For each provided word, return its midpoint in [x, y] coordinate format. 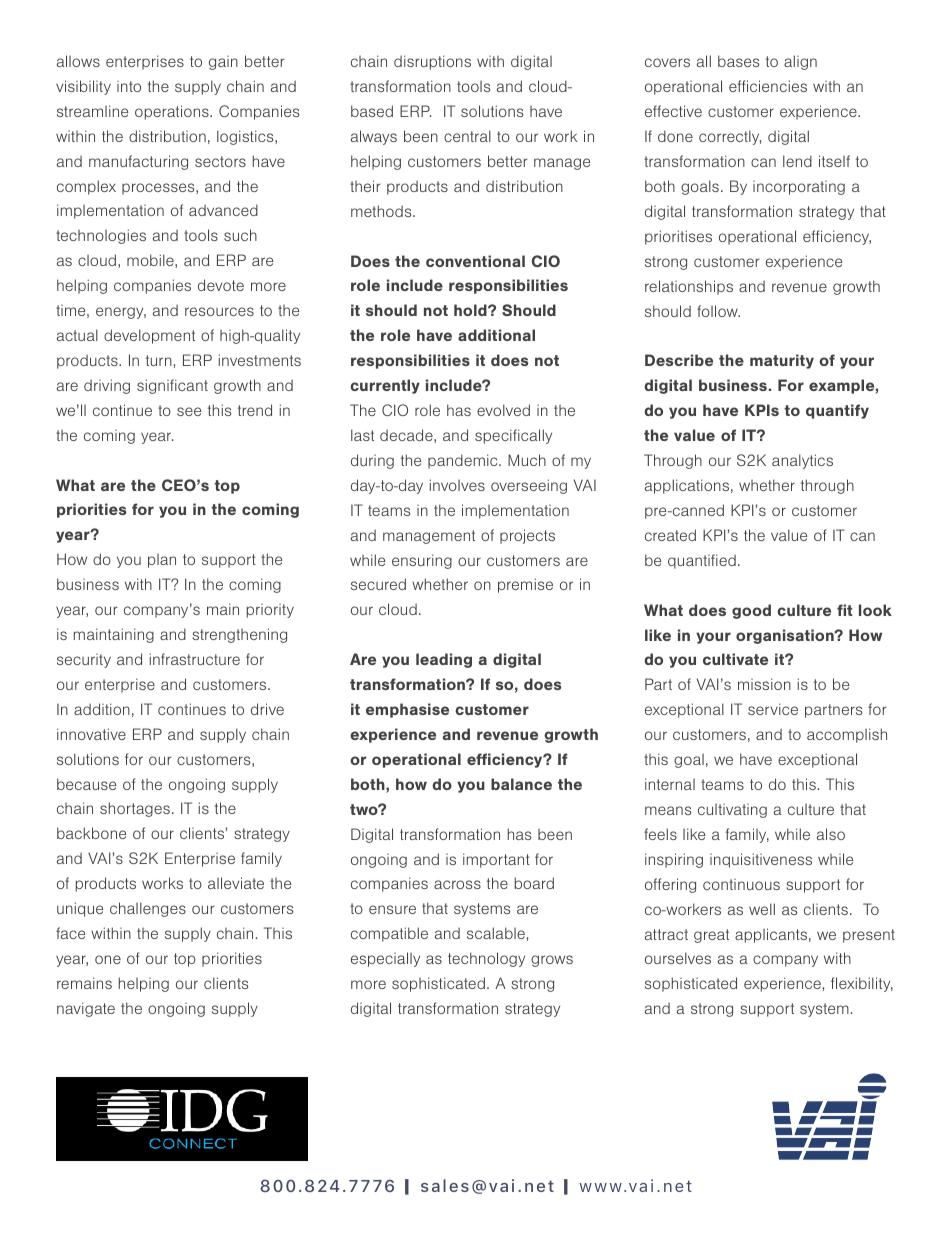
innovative [91, 734]
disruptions [432, 62]
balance [521, 784]
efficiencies [768, 86]
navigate [86, 1009]
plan [162, 561]
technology [486, 959]
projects [527, 536]
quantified [702, 561]
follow [718, 311]
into [129, 86]
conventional [475, 261]
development [149, 336]
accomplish [847, 735]
